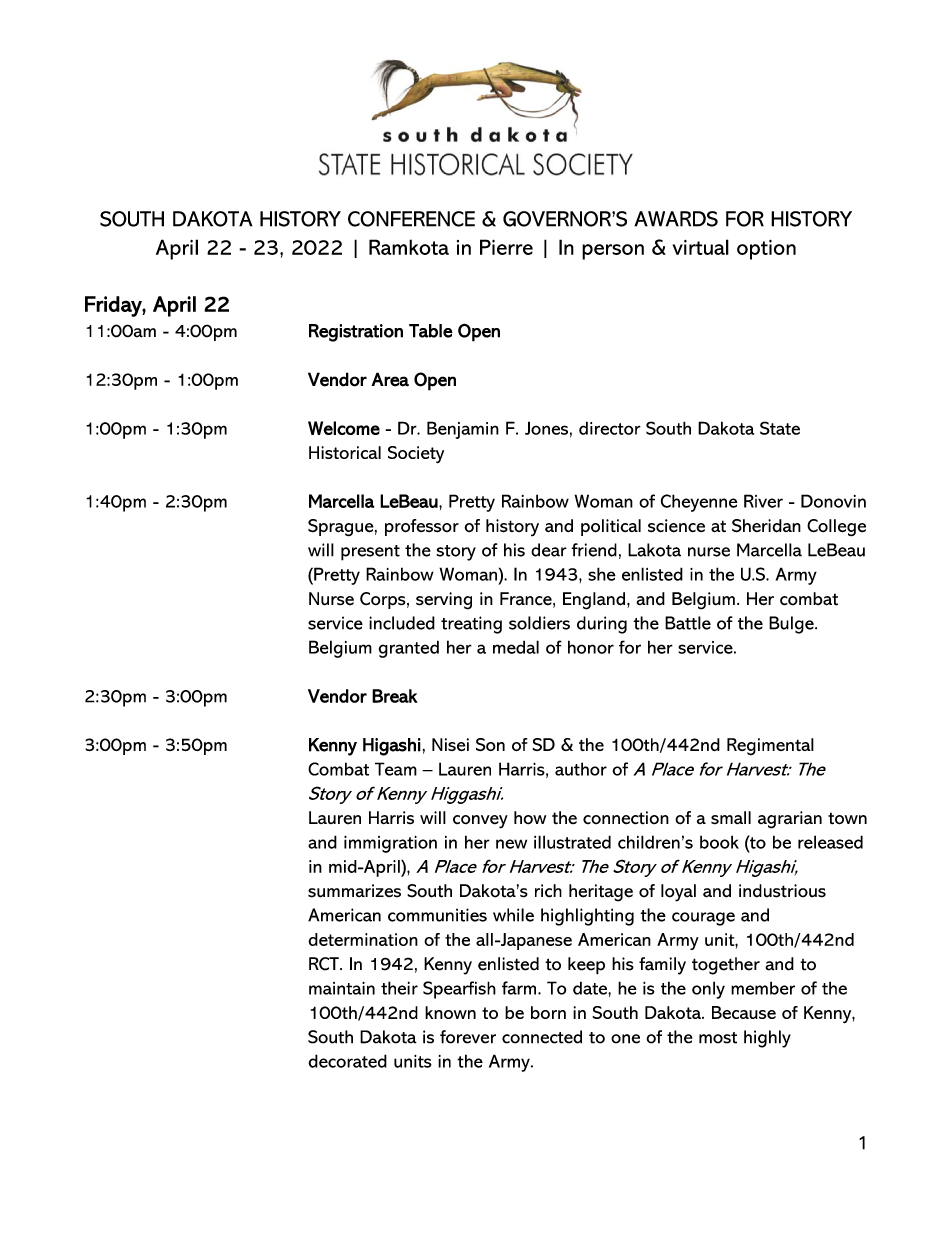 Image resolution: width=952 pixels, height=1233 pixels. I want to click on decorated, so click(347, 1061).
